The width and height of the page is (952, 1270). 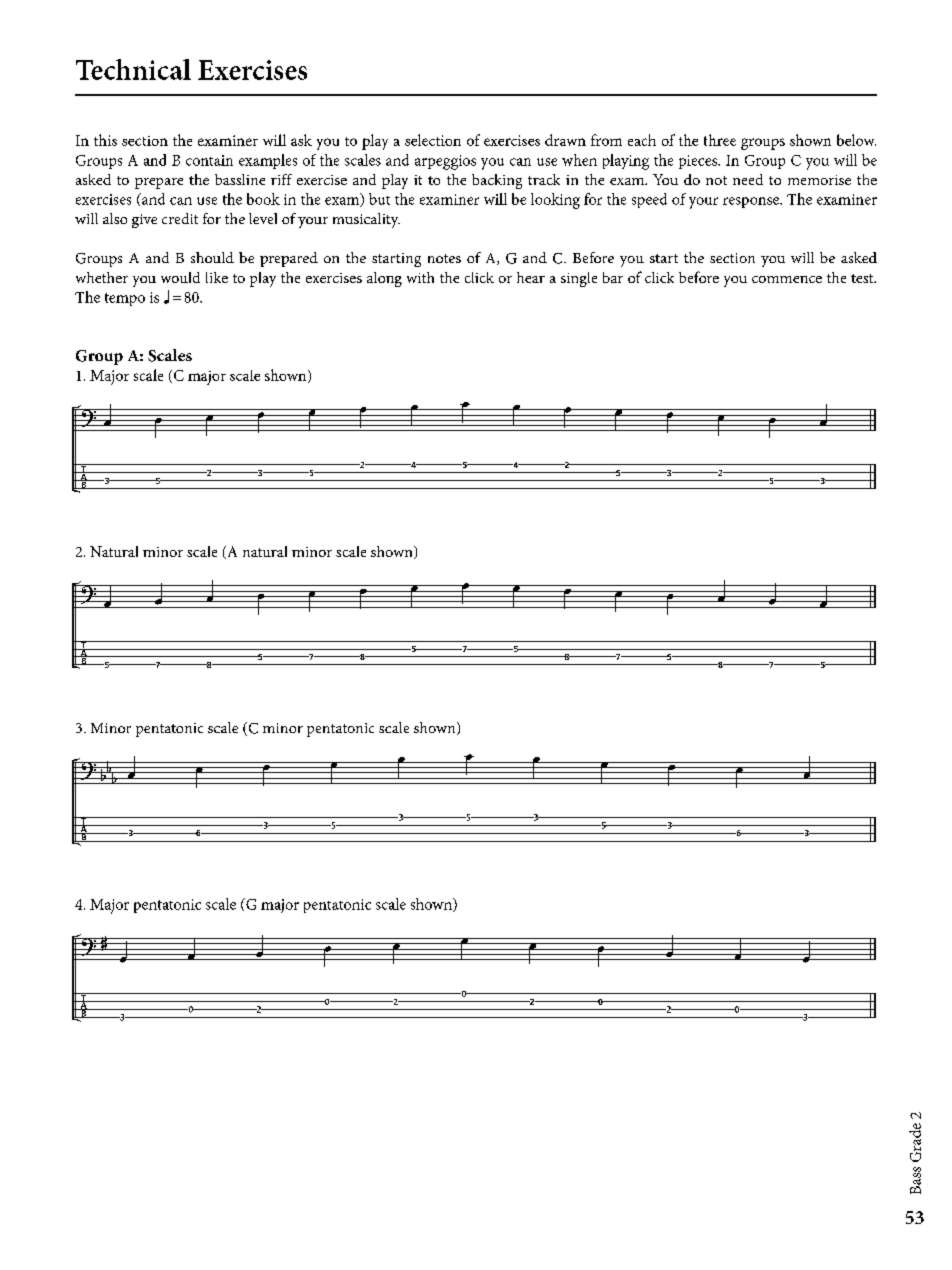 I want to click on response, so click(x=752, y=202).
